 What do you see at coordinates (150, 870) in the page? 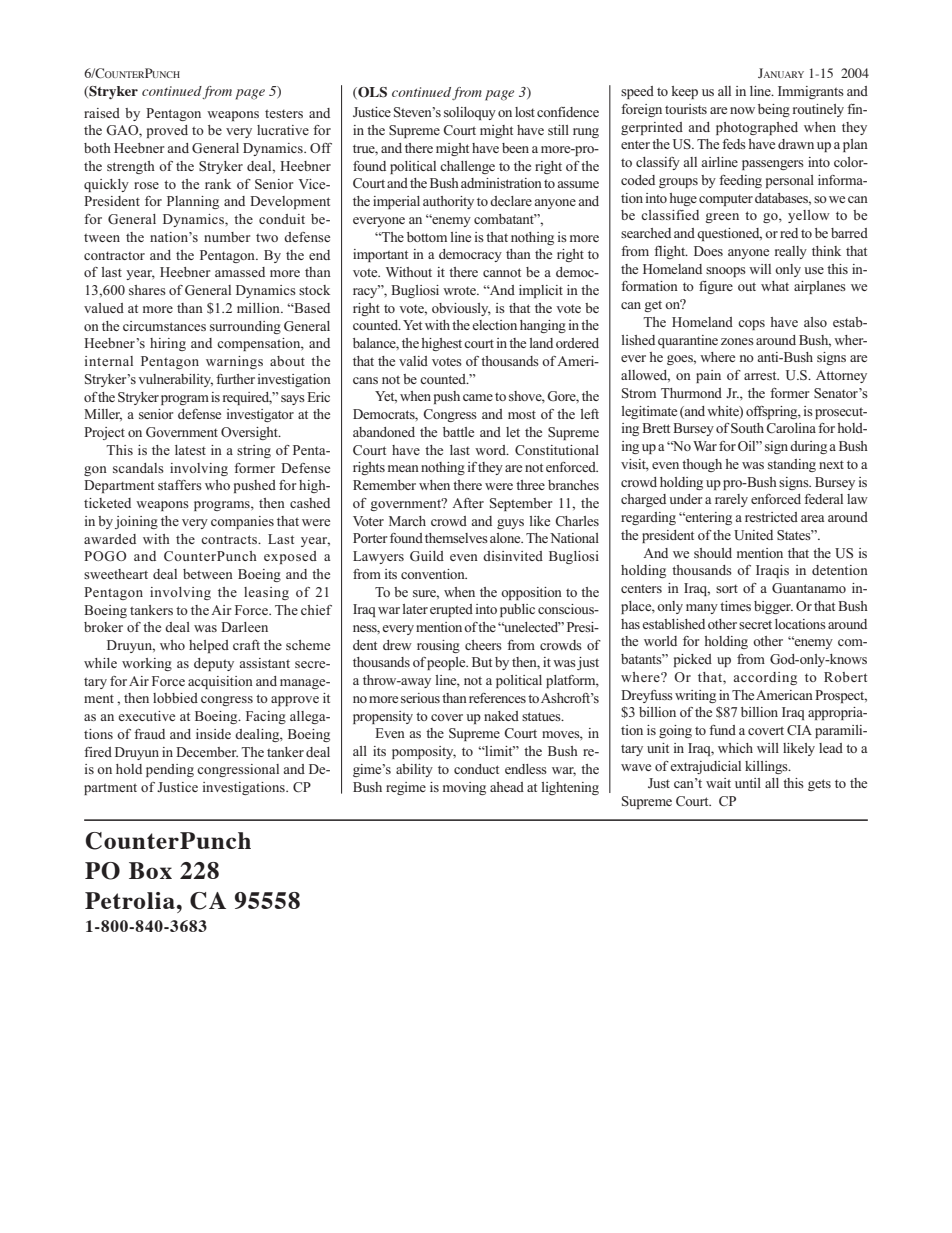
I see `Box` at bounding box center [150, 870].
